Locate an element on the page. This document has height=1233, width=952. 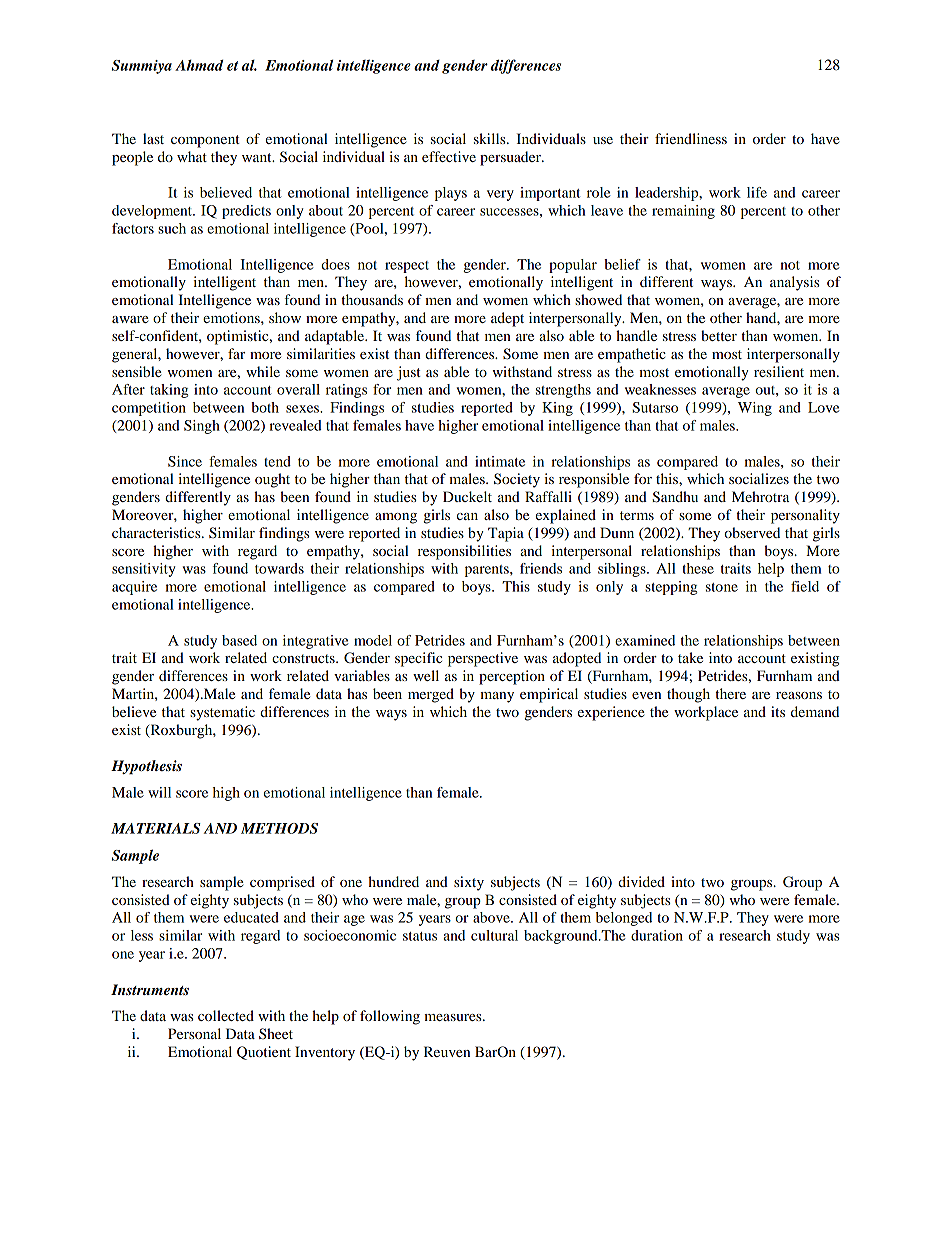
collected is located at coordinates (226, 1015).
